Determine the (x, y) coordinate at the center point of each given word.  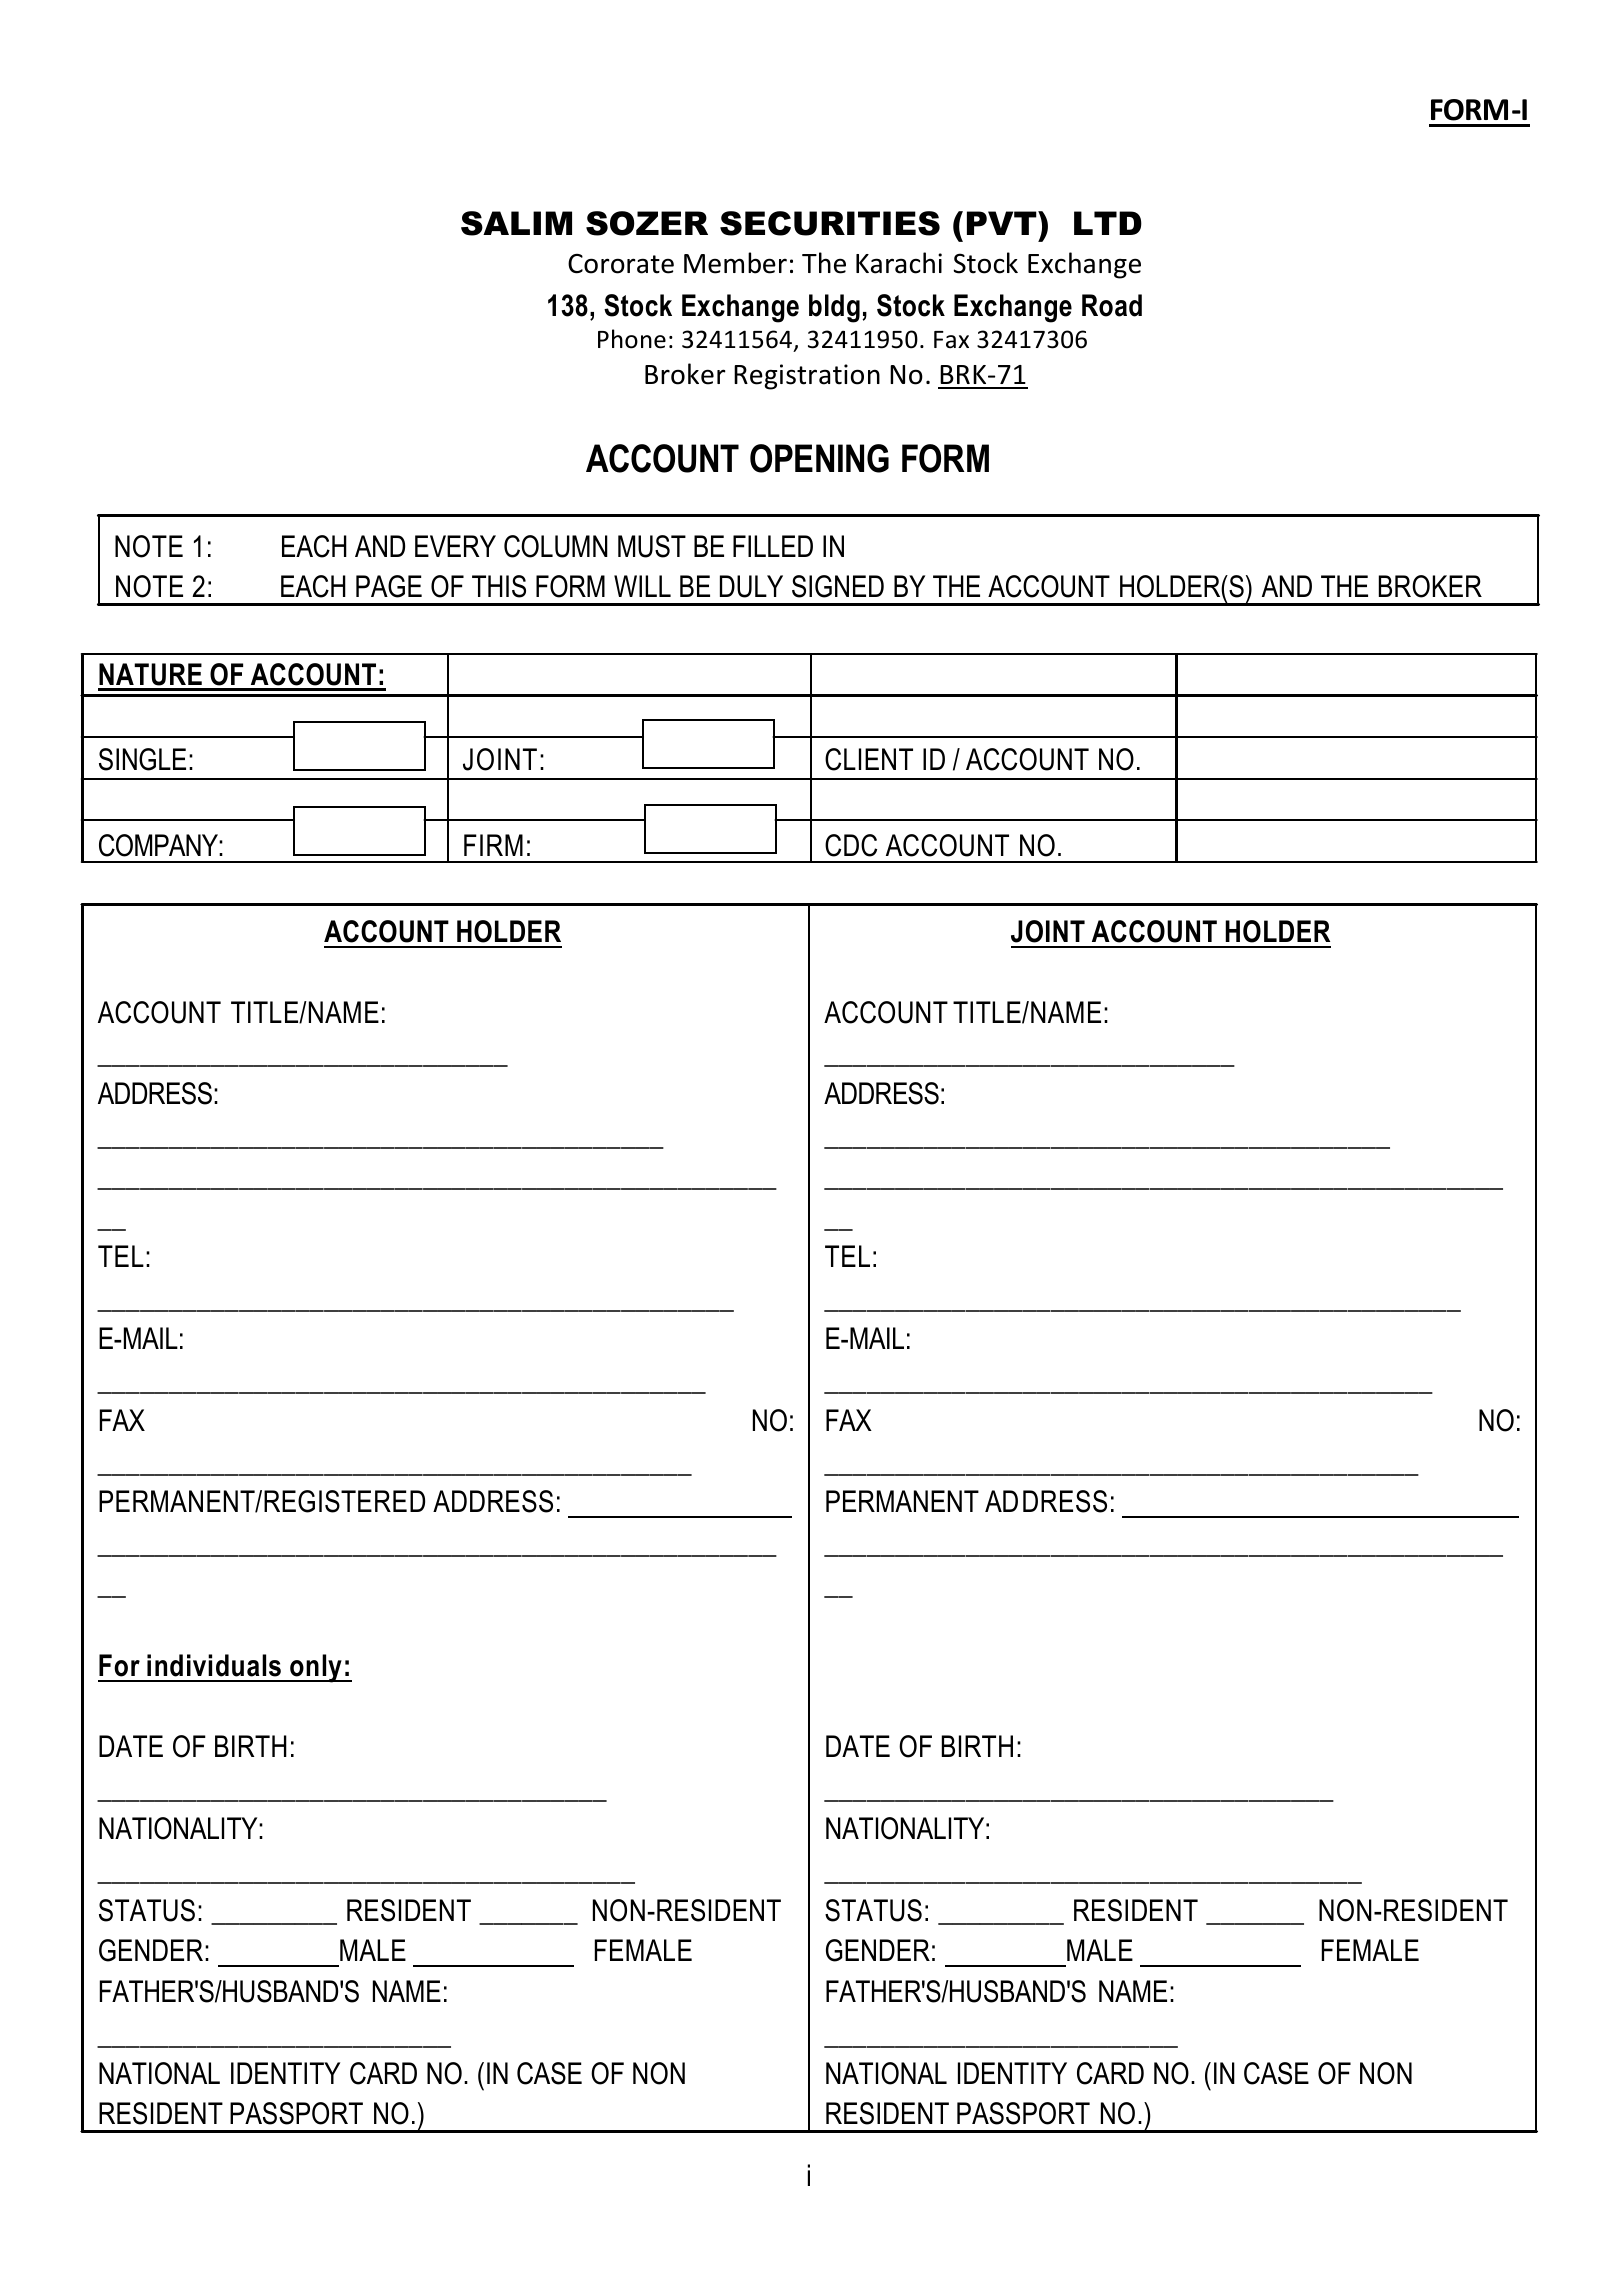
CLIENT (869, 759)
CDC (851, 845)
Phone (632, 339)
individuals (214, 1665)
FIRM (493, 845)
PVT (1003, 223)
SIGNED (838, 586)
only (316, 1668)
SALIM (516, 223)
